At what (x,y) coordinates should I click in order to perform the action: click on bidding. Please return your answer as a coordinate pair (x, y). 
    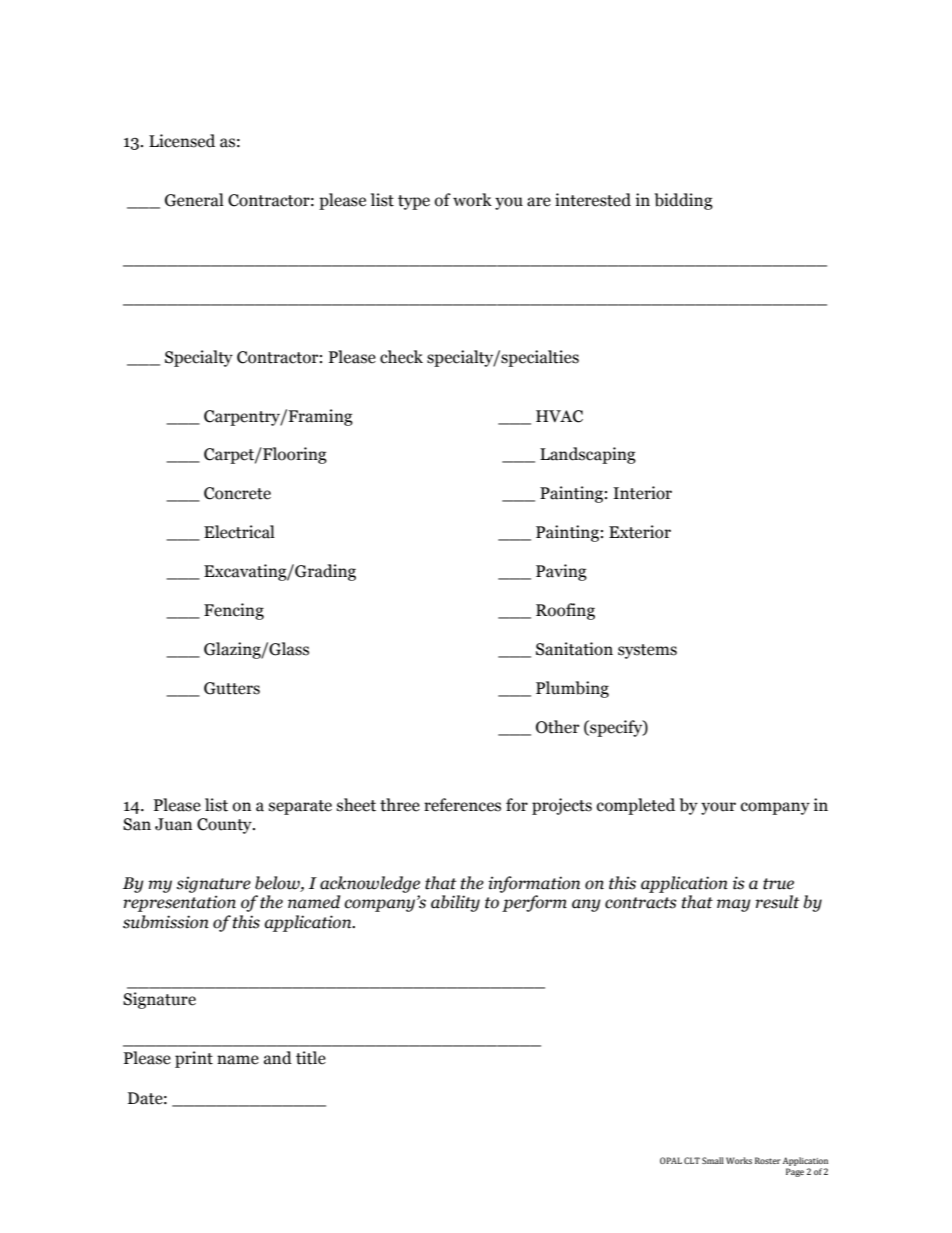
    Looking at the image, I should click on (683, 201).
